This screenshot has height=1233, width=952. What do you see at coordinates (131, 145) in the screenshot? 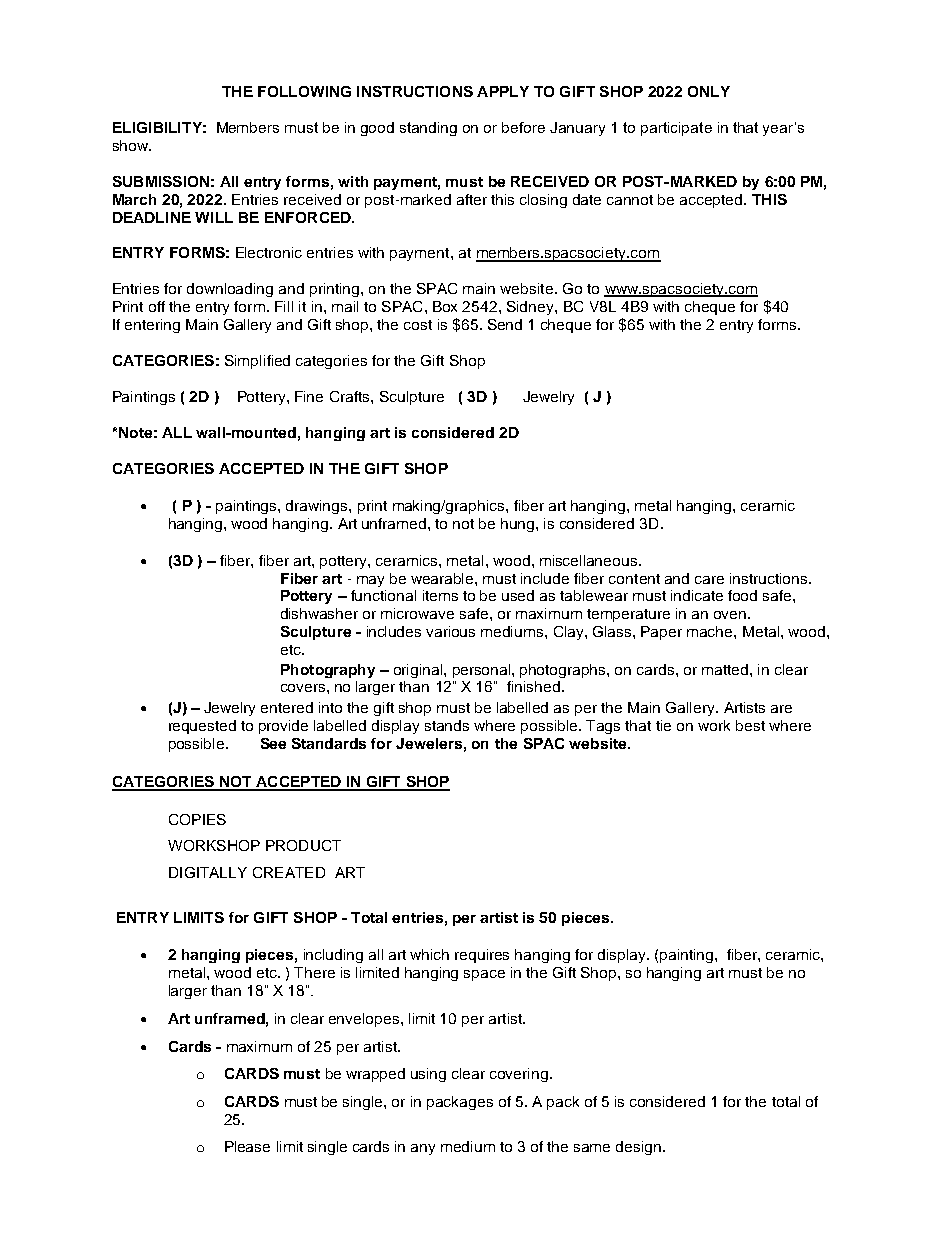
I see `show` at bounding box center [131, 145].
